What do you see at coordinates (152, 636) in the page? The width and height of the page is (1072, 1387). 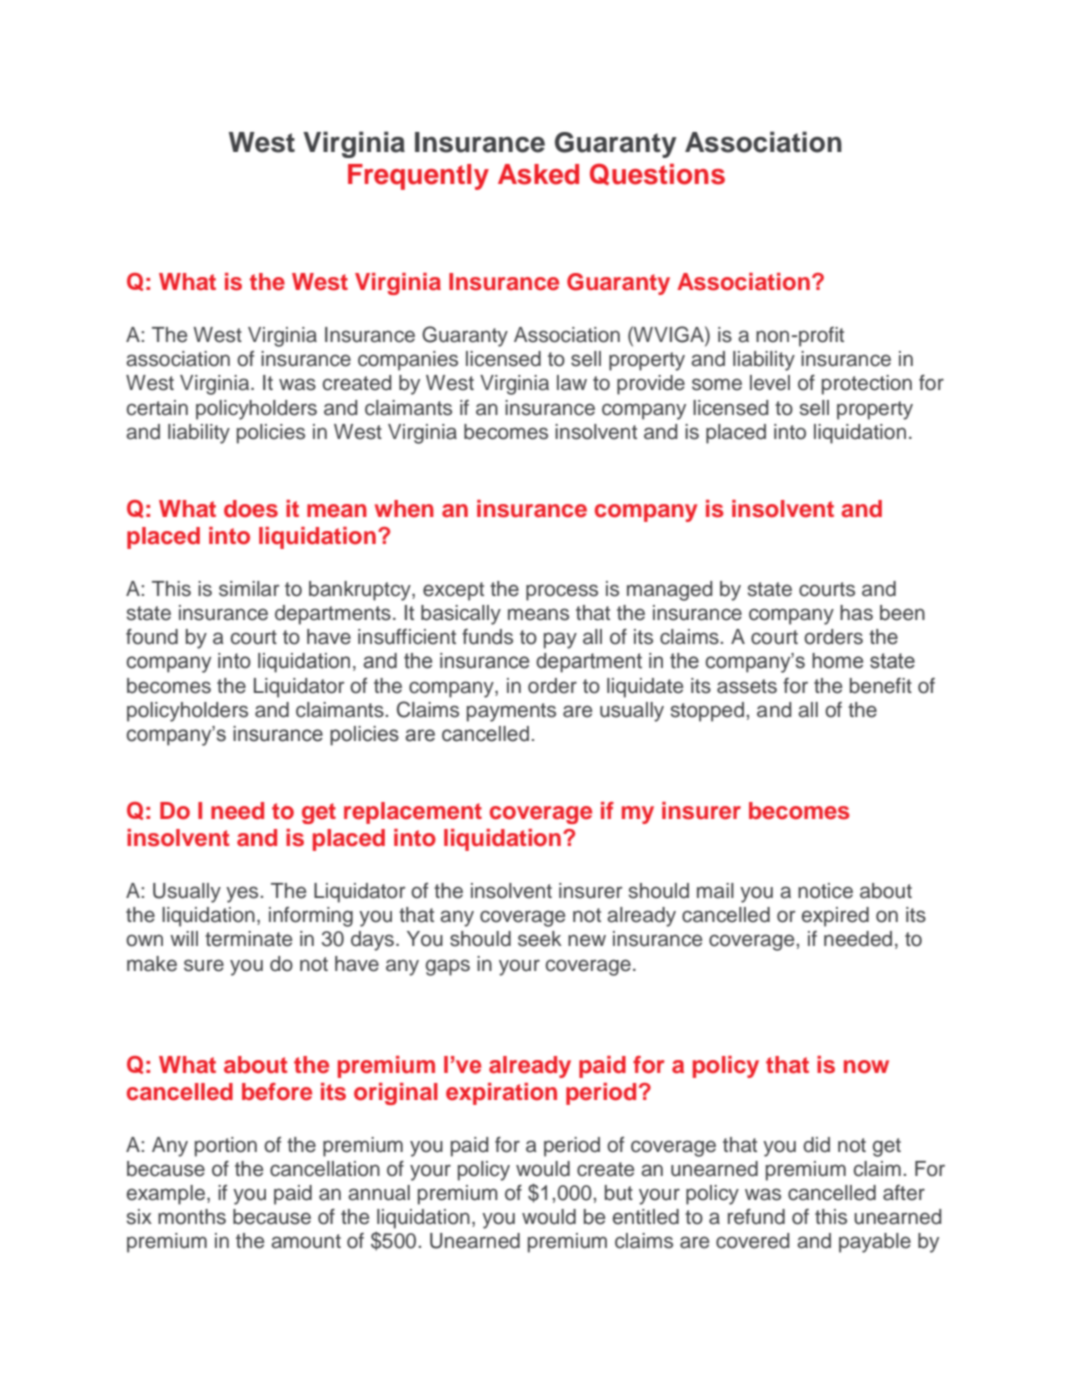 I see `found` at bounding box center [152, 636].
